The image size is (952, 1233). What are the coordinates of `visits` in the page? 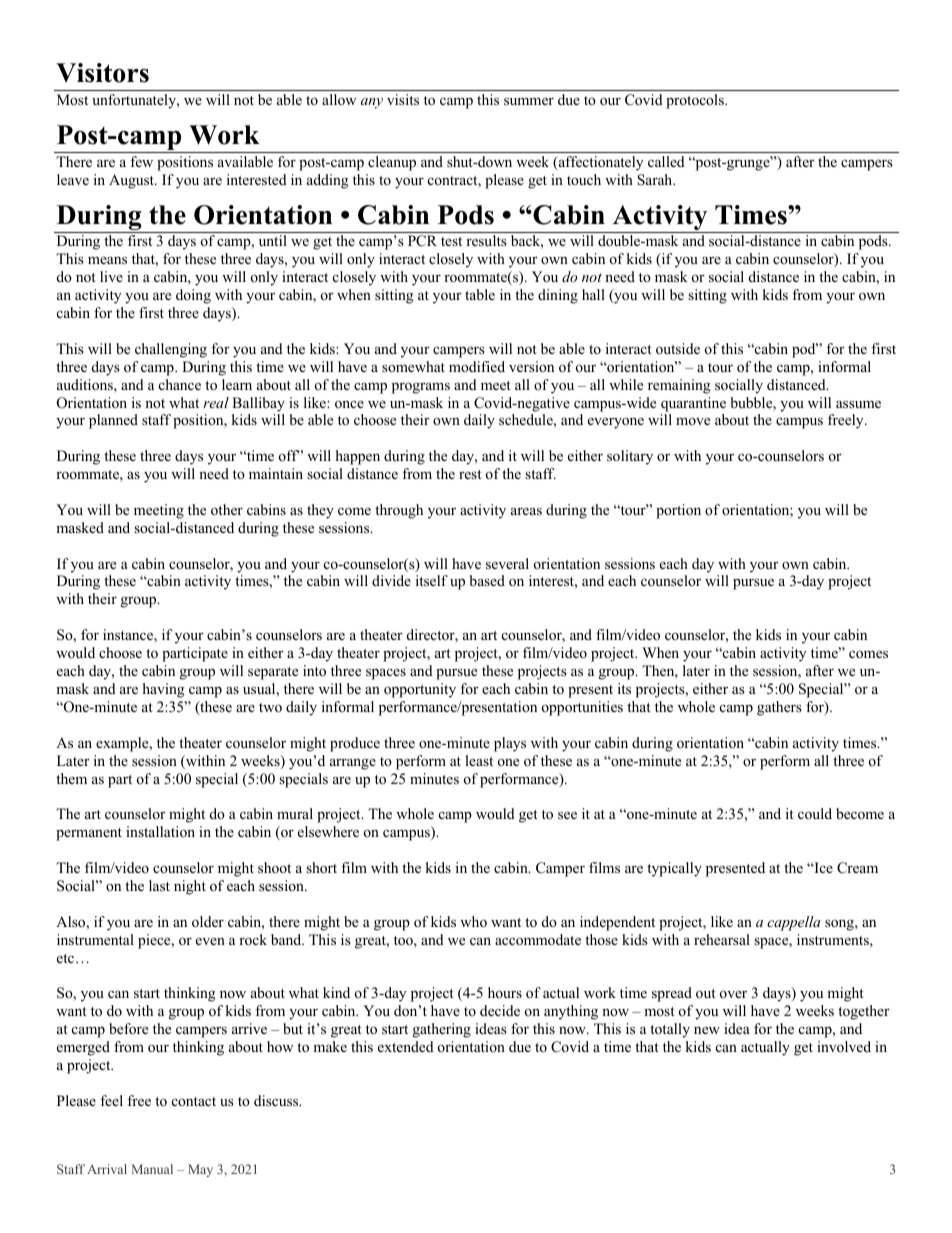 It's located at (403, 99).
